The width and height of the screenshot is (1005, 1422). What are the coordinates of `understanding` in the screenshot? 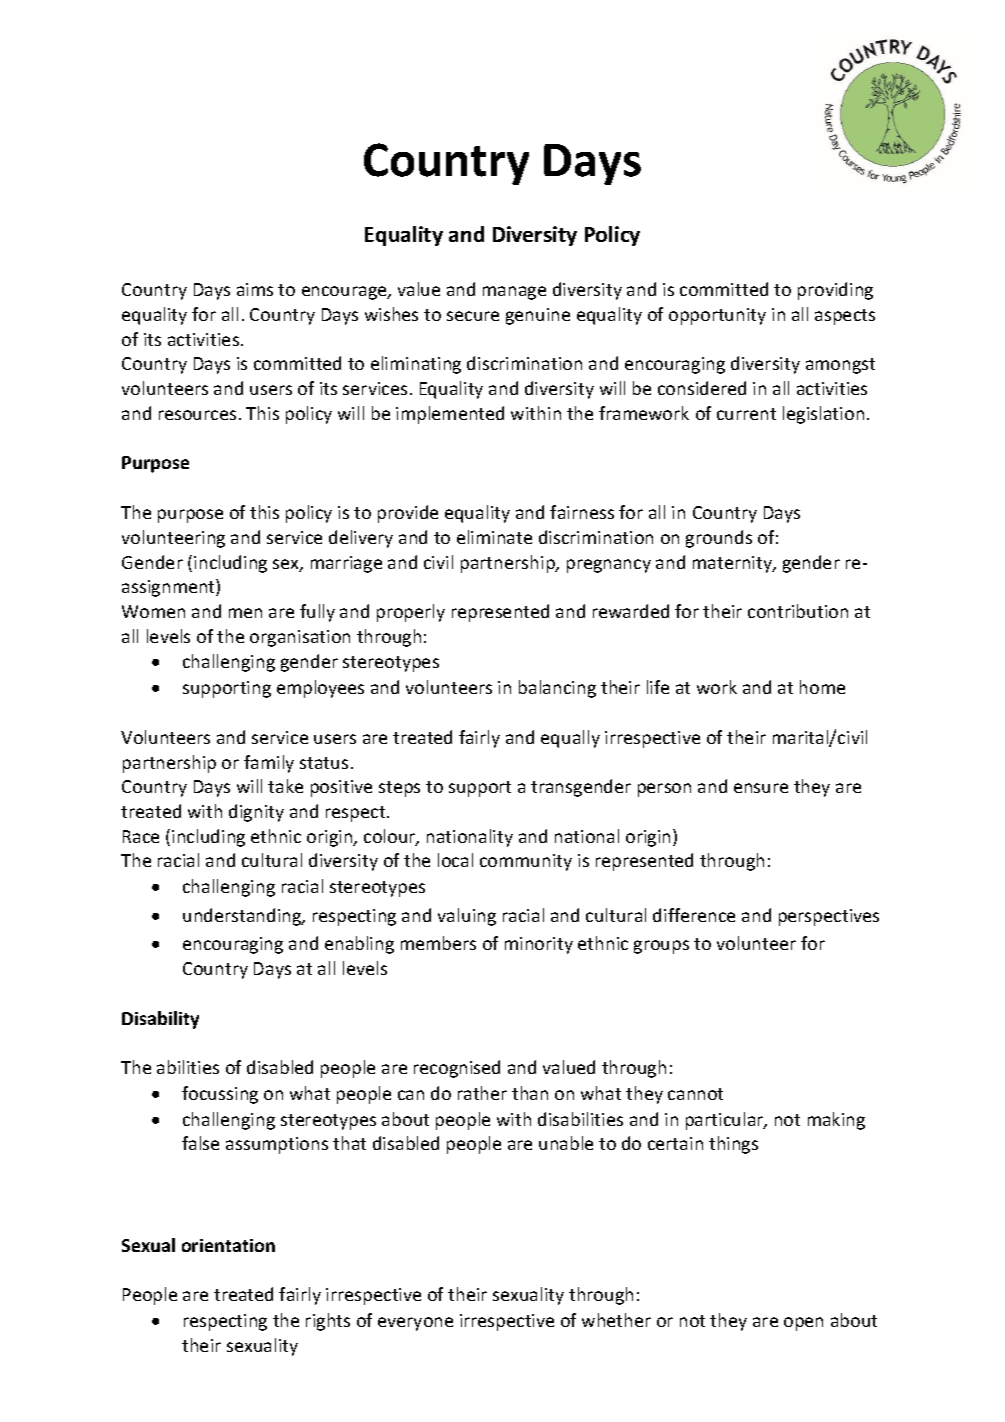 It's located at (243, 917).
